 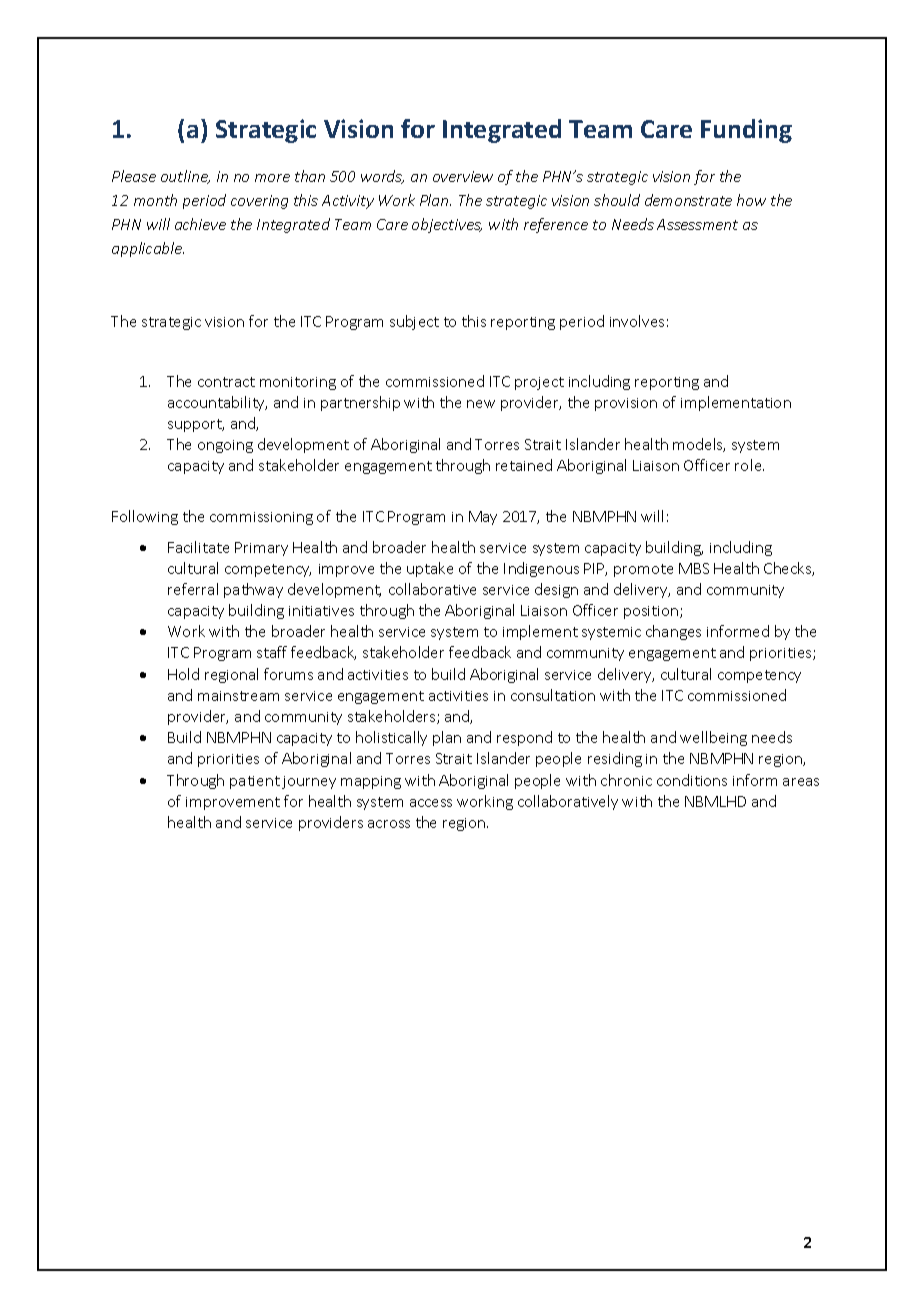 What do you see at coordinates (226, 382) in the screenshot?
I see `contract` at bounding box center [226, 382].
